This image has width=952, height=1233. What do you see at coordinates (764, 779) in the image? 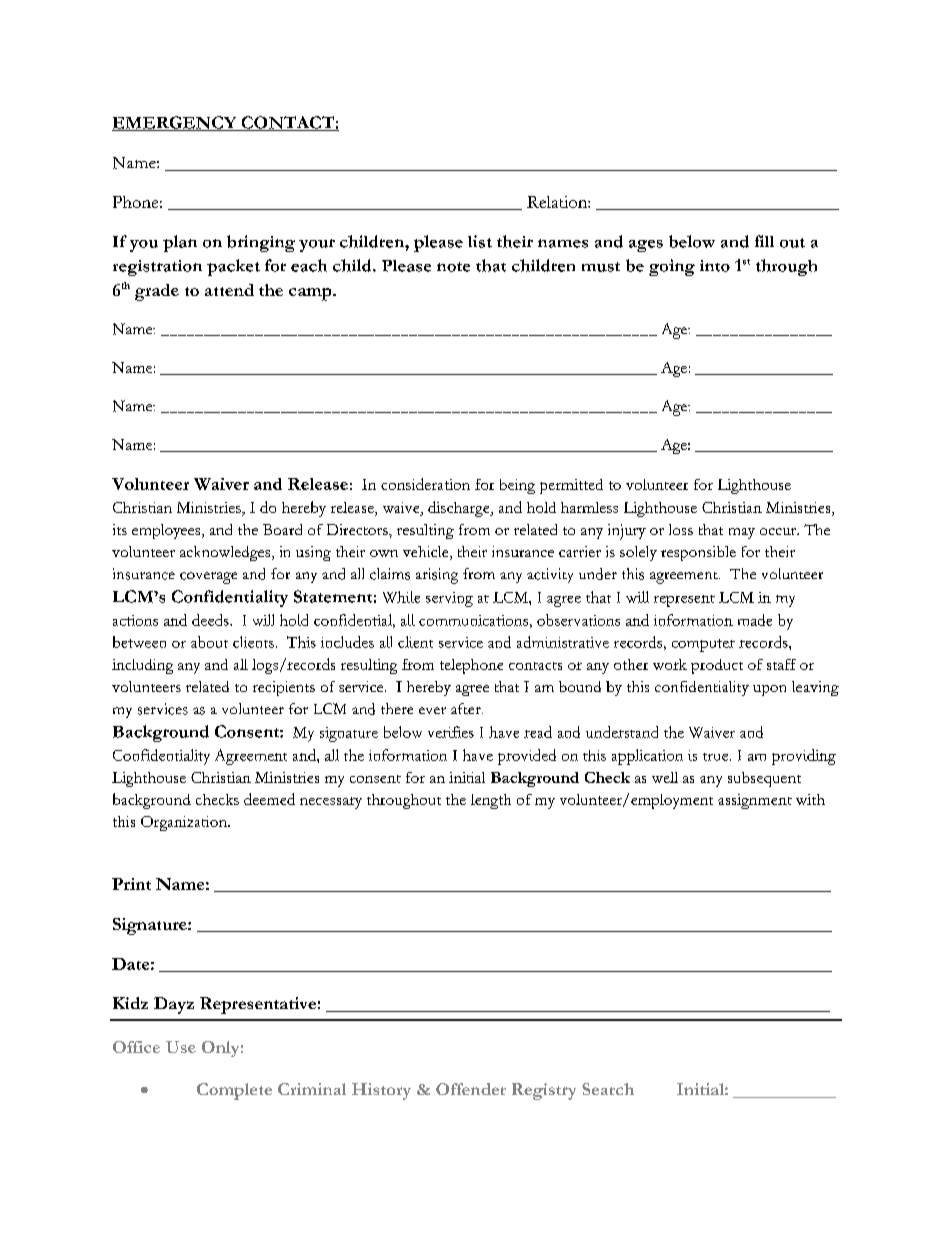
I see `subsequent` at bounding box center [764, 779].
